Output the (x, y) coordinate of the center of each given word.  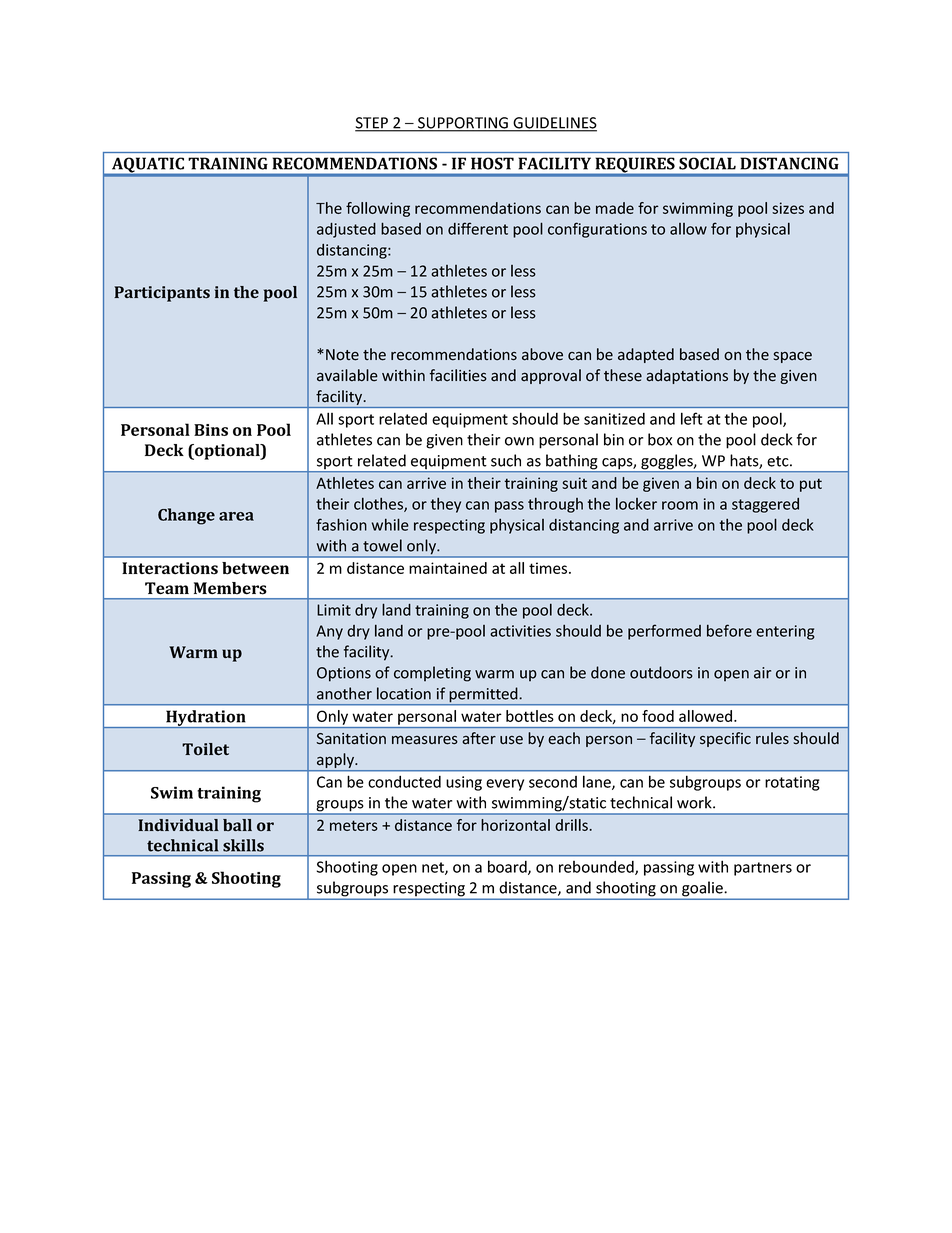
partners (763, 869)
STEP (373, 124)
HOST (492, 163)
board (508, 867)
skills (243, 845)
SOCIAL (707, 163)
